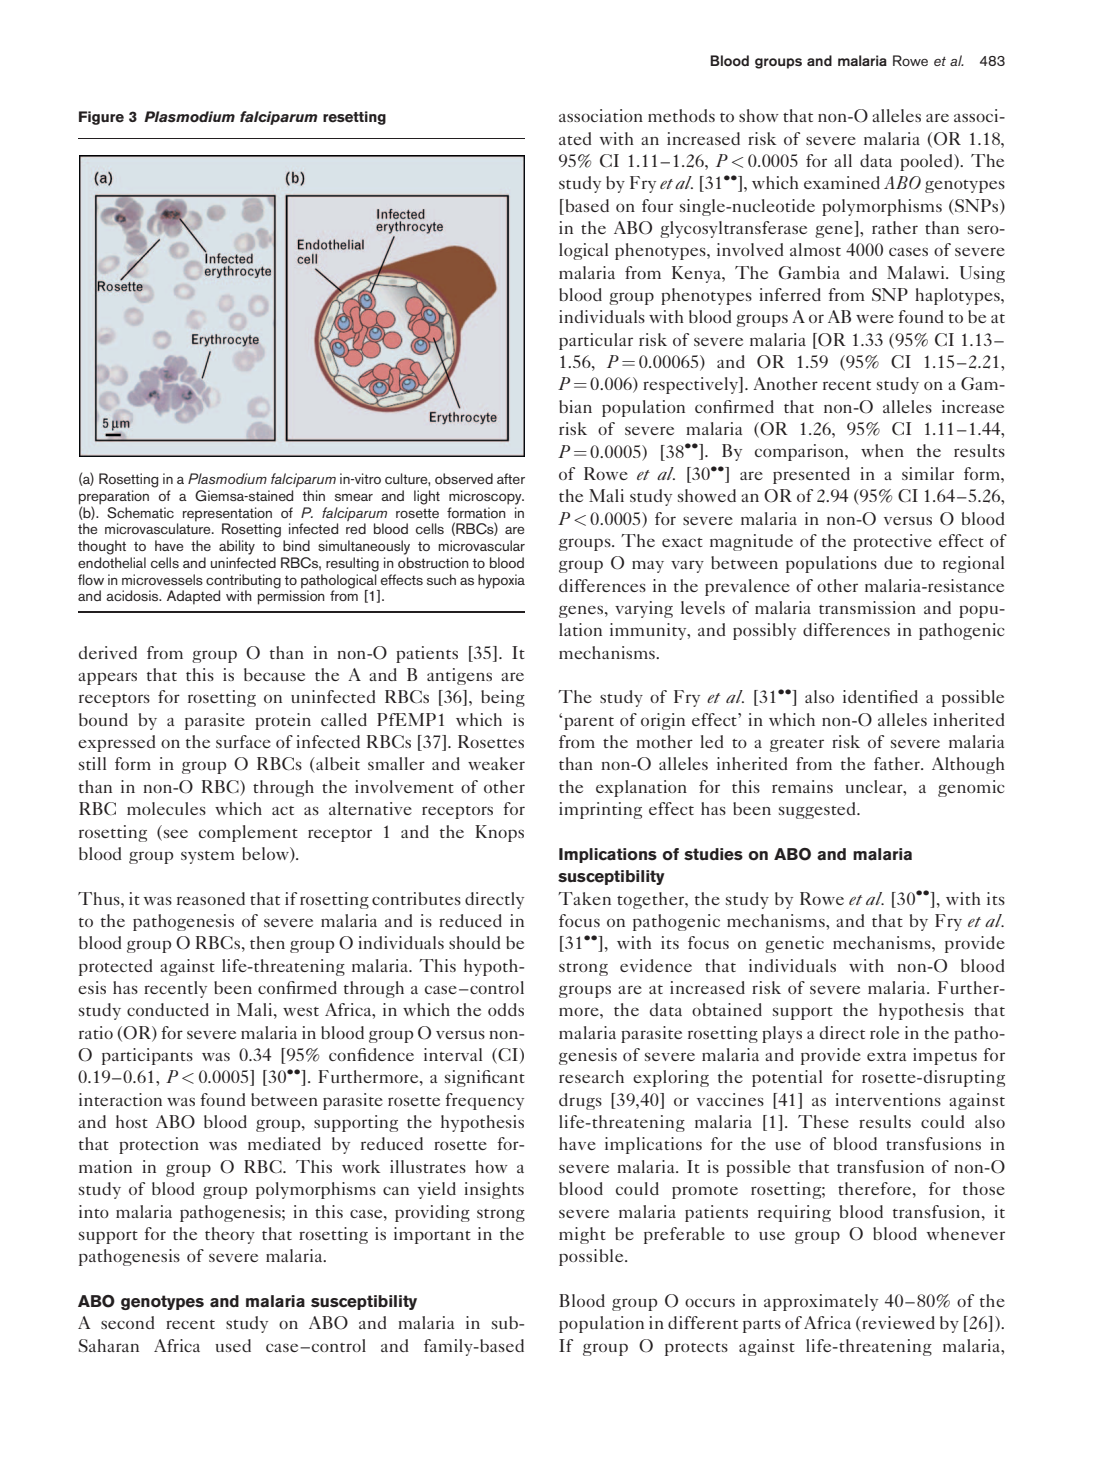  I want to click on ability, so click(237, 547).
